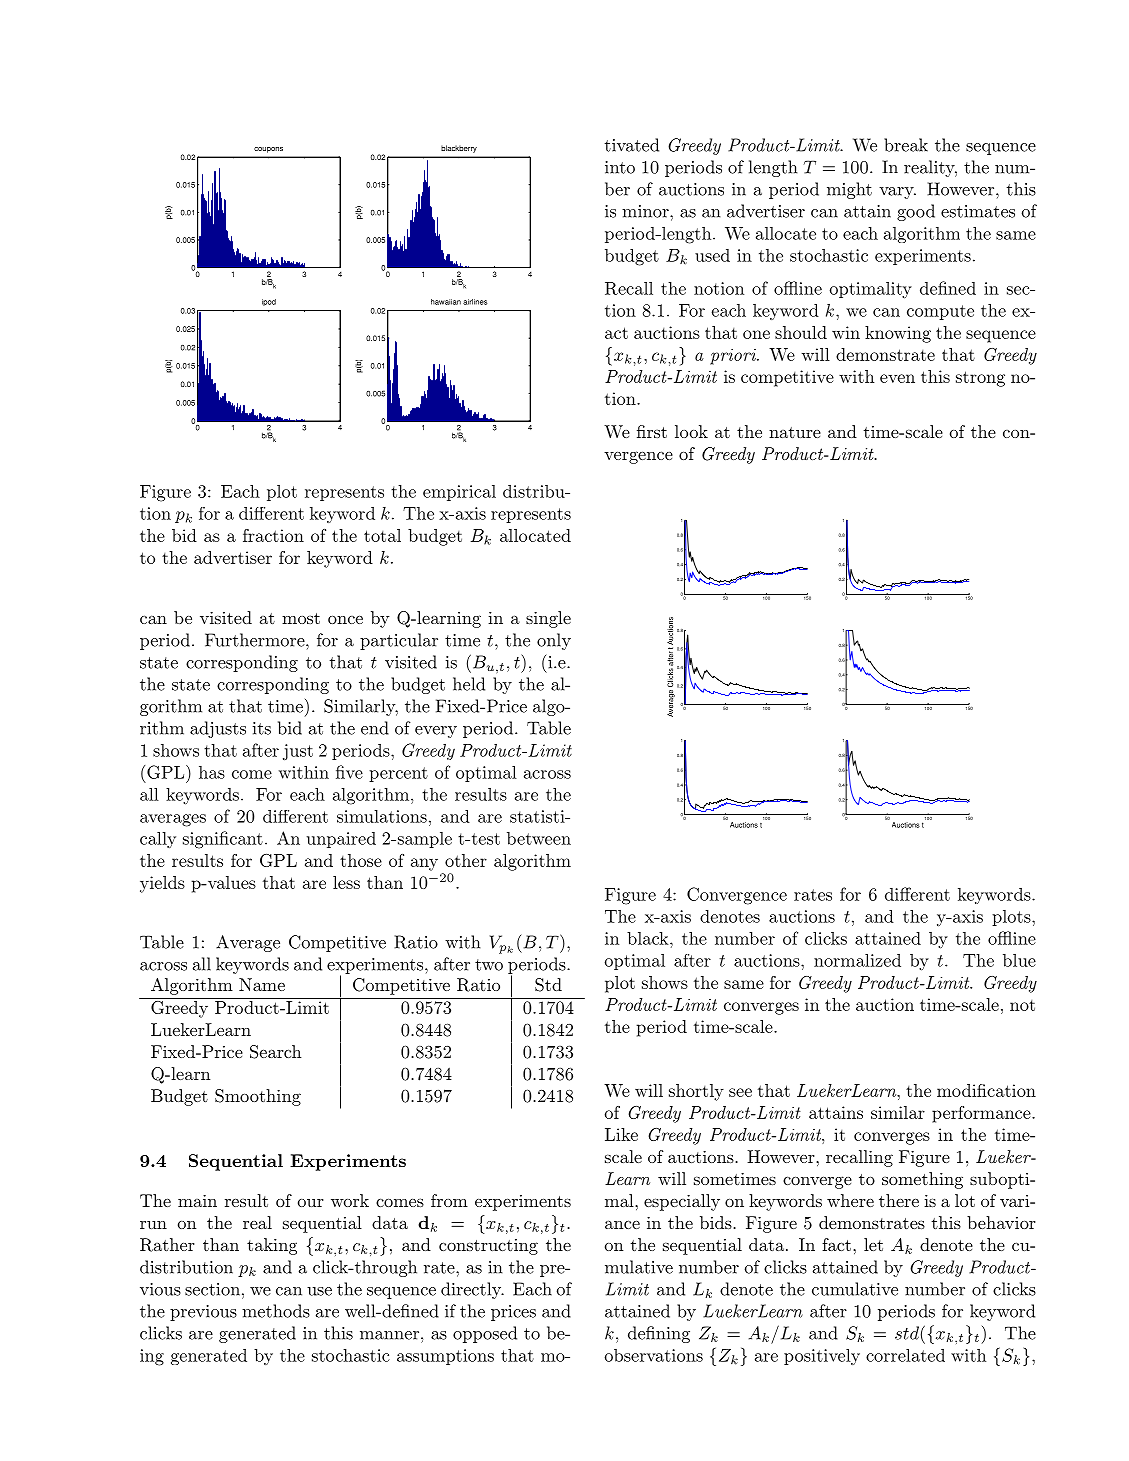  What do you see at coordinates (897, 378) in the screenshot?
I see `even` at bounding box center [897, 378].
